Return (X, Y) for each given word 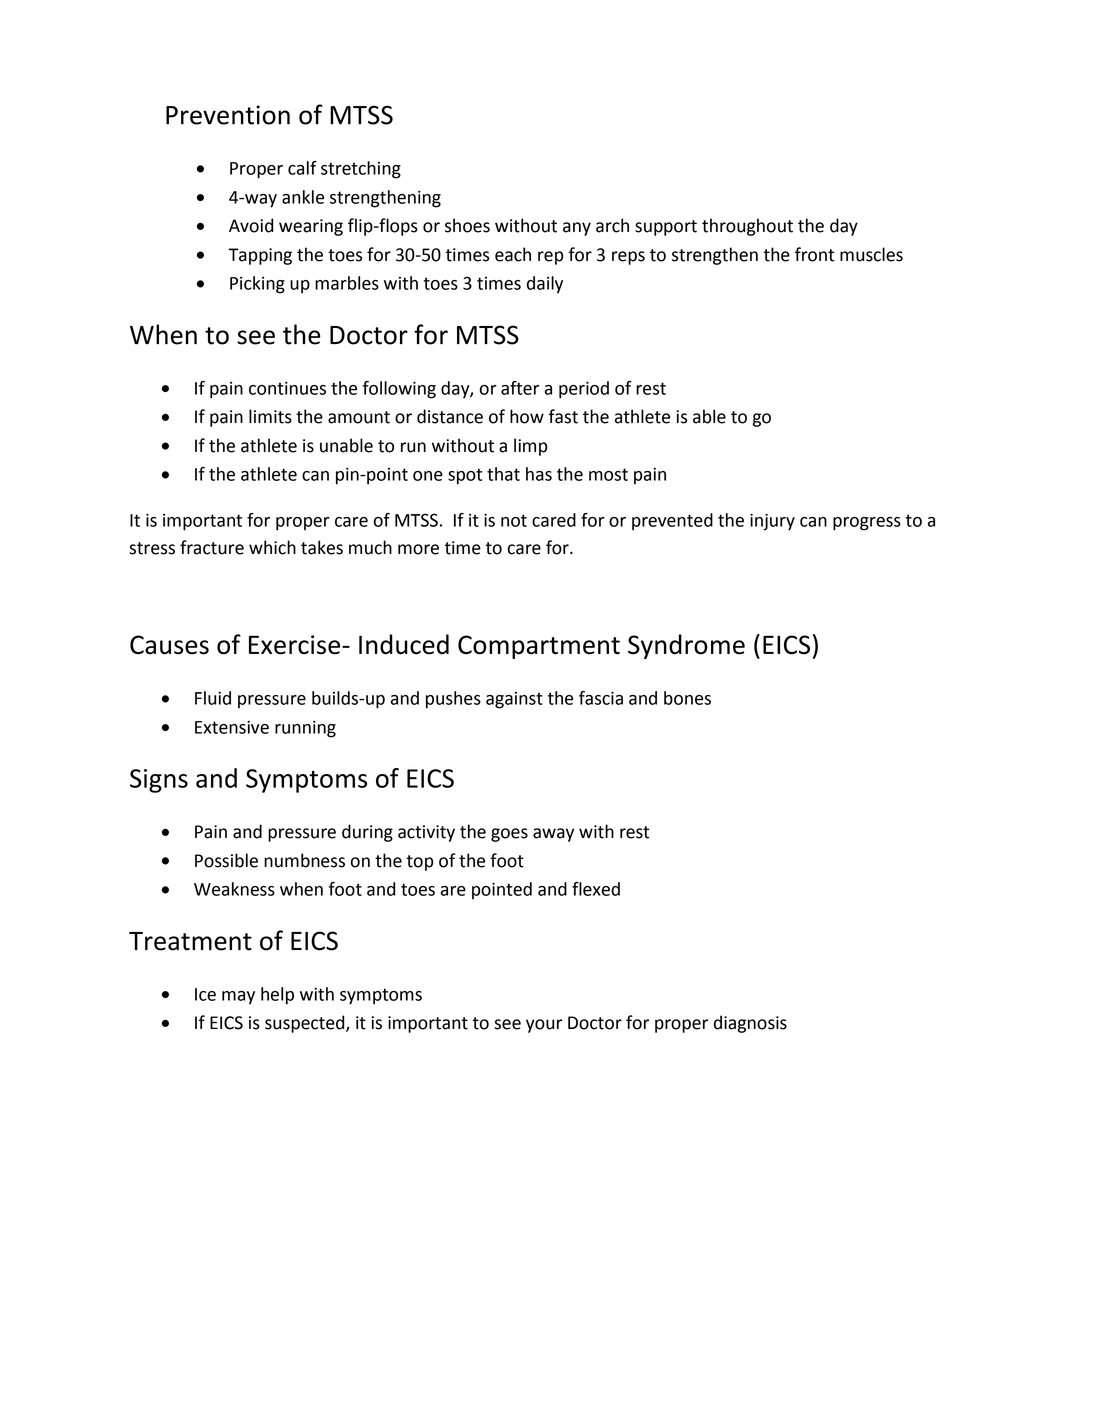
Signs (159, 781)
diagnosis (750, 1024)
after (520, 388)
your (544, 1026)
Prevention (228, 115)
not (514, 520)
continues (287, 388)
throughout (747, 227)
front (814, 254)
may (238, 998)
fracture (212, 547)
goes (509, 835)
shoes (467, 225)
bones (687, 698)
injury (772, 522)
